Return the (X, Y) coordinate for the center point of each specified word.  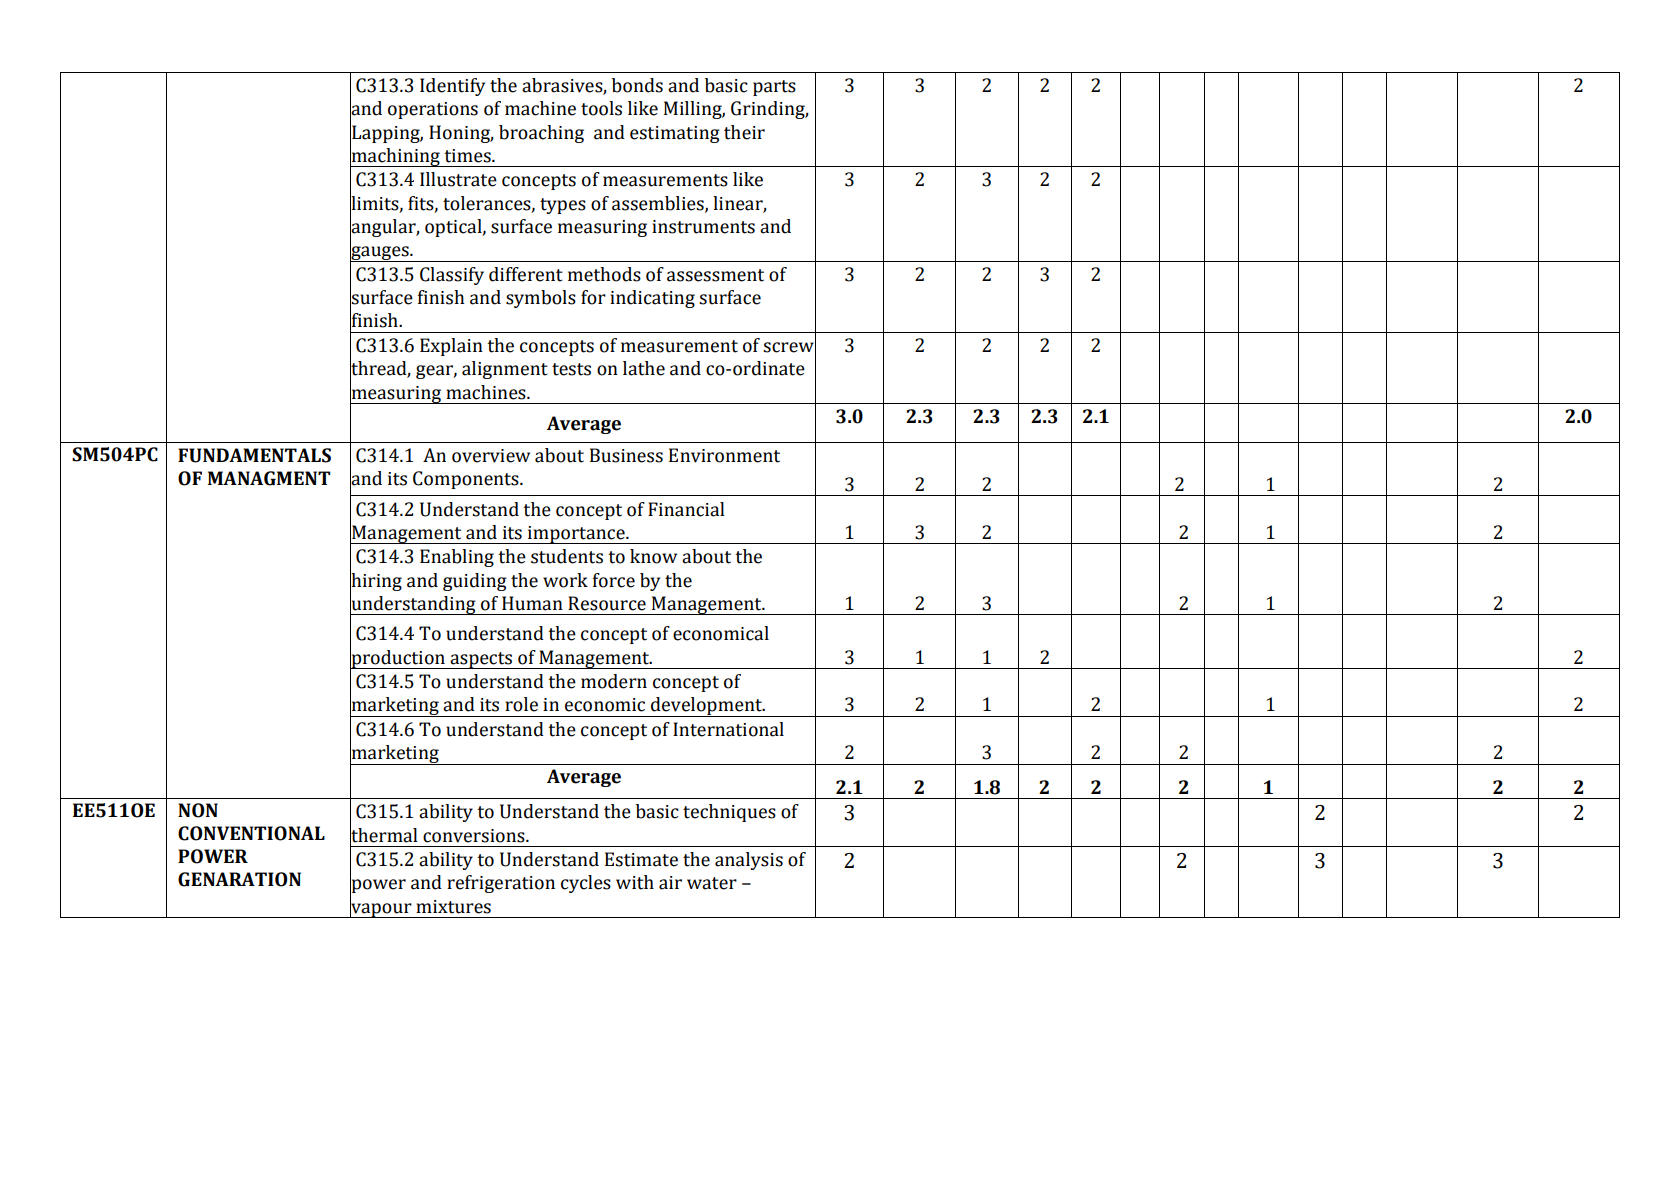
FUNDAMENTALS (254, 455)
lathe (644, 368)
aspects (481, 660)
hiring (376, 581)
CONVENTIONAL (251, 833)
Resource (607, 603)
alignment (505, 370)
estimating (675, 134)
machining (396, 157)
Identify (452, 87)
